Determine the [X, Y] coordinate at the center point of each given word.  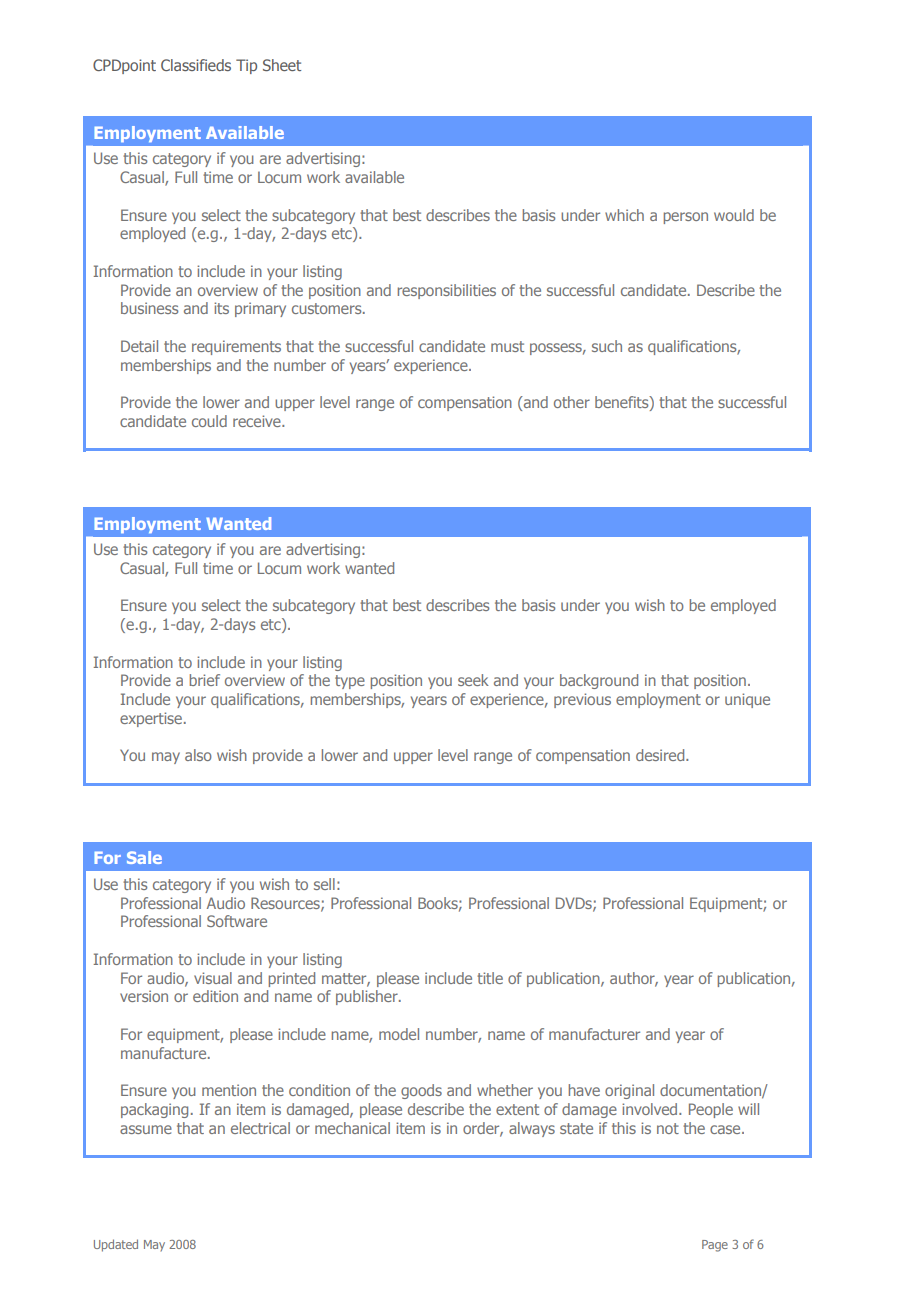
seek [473, 680]
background [599, 681]
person [686, 218]
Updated [116, 1245]
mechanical [352, 1128]
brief [205, 680]
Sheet [282, 65]
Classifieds [196, 65]
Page [715, 1246]
